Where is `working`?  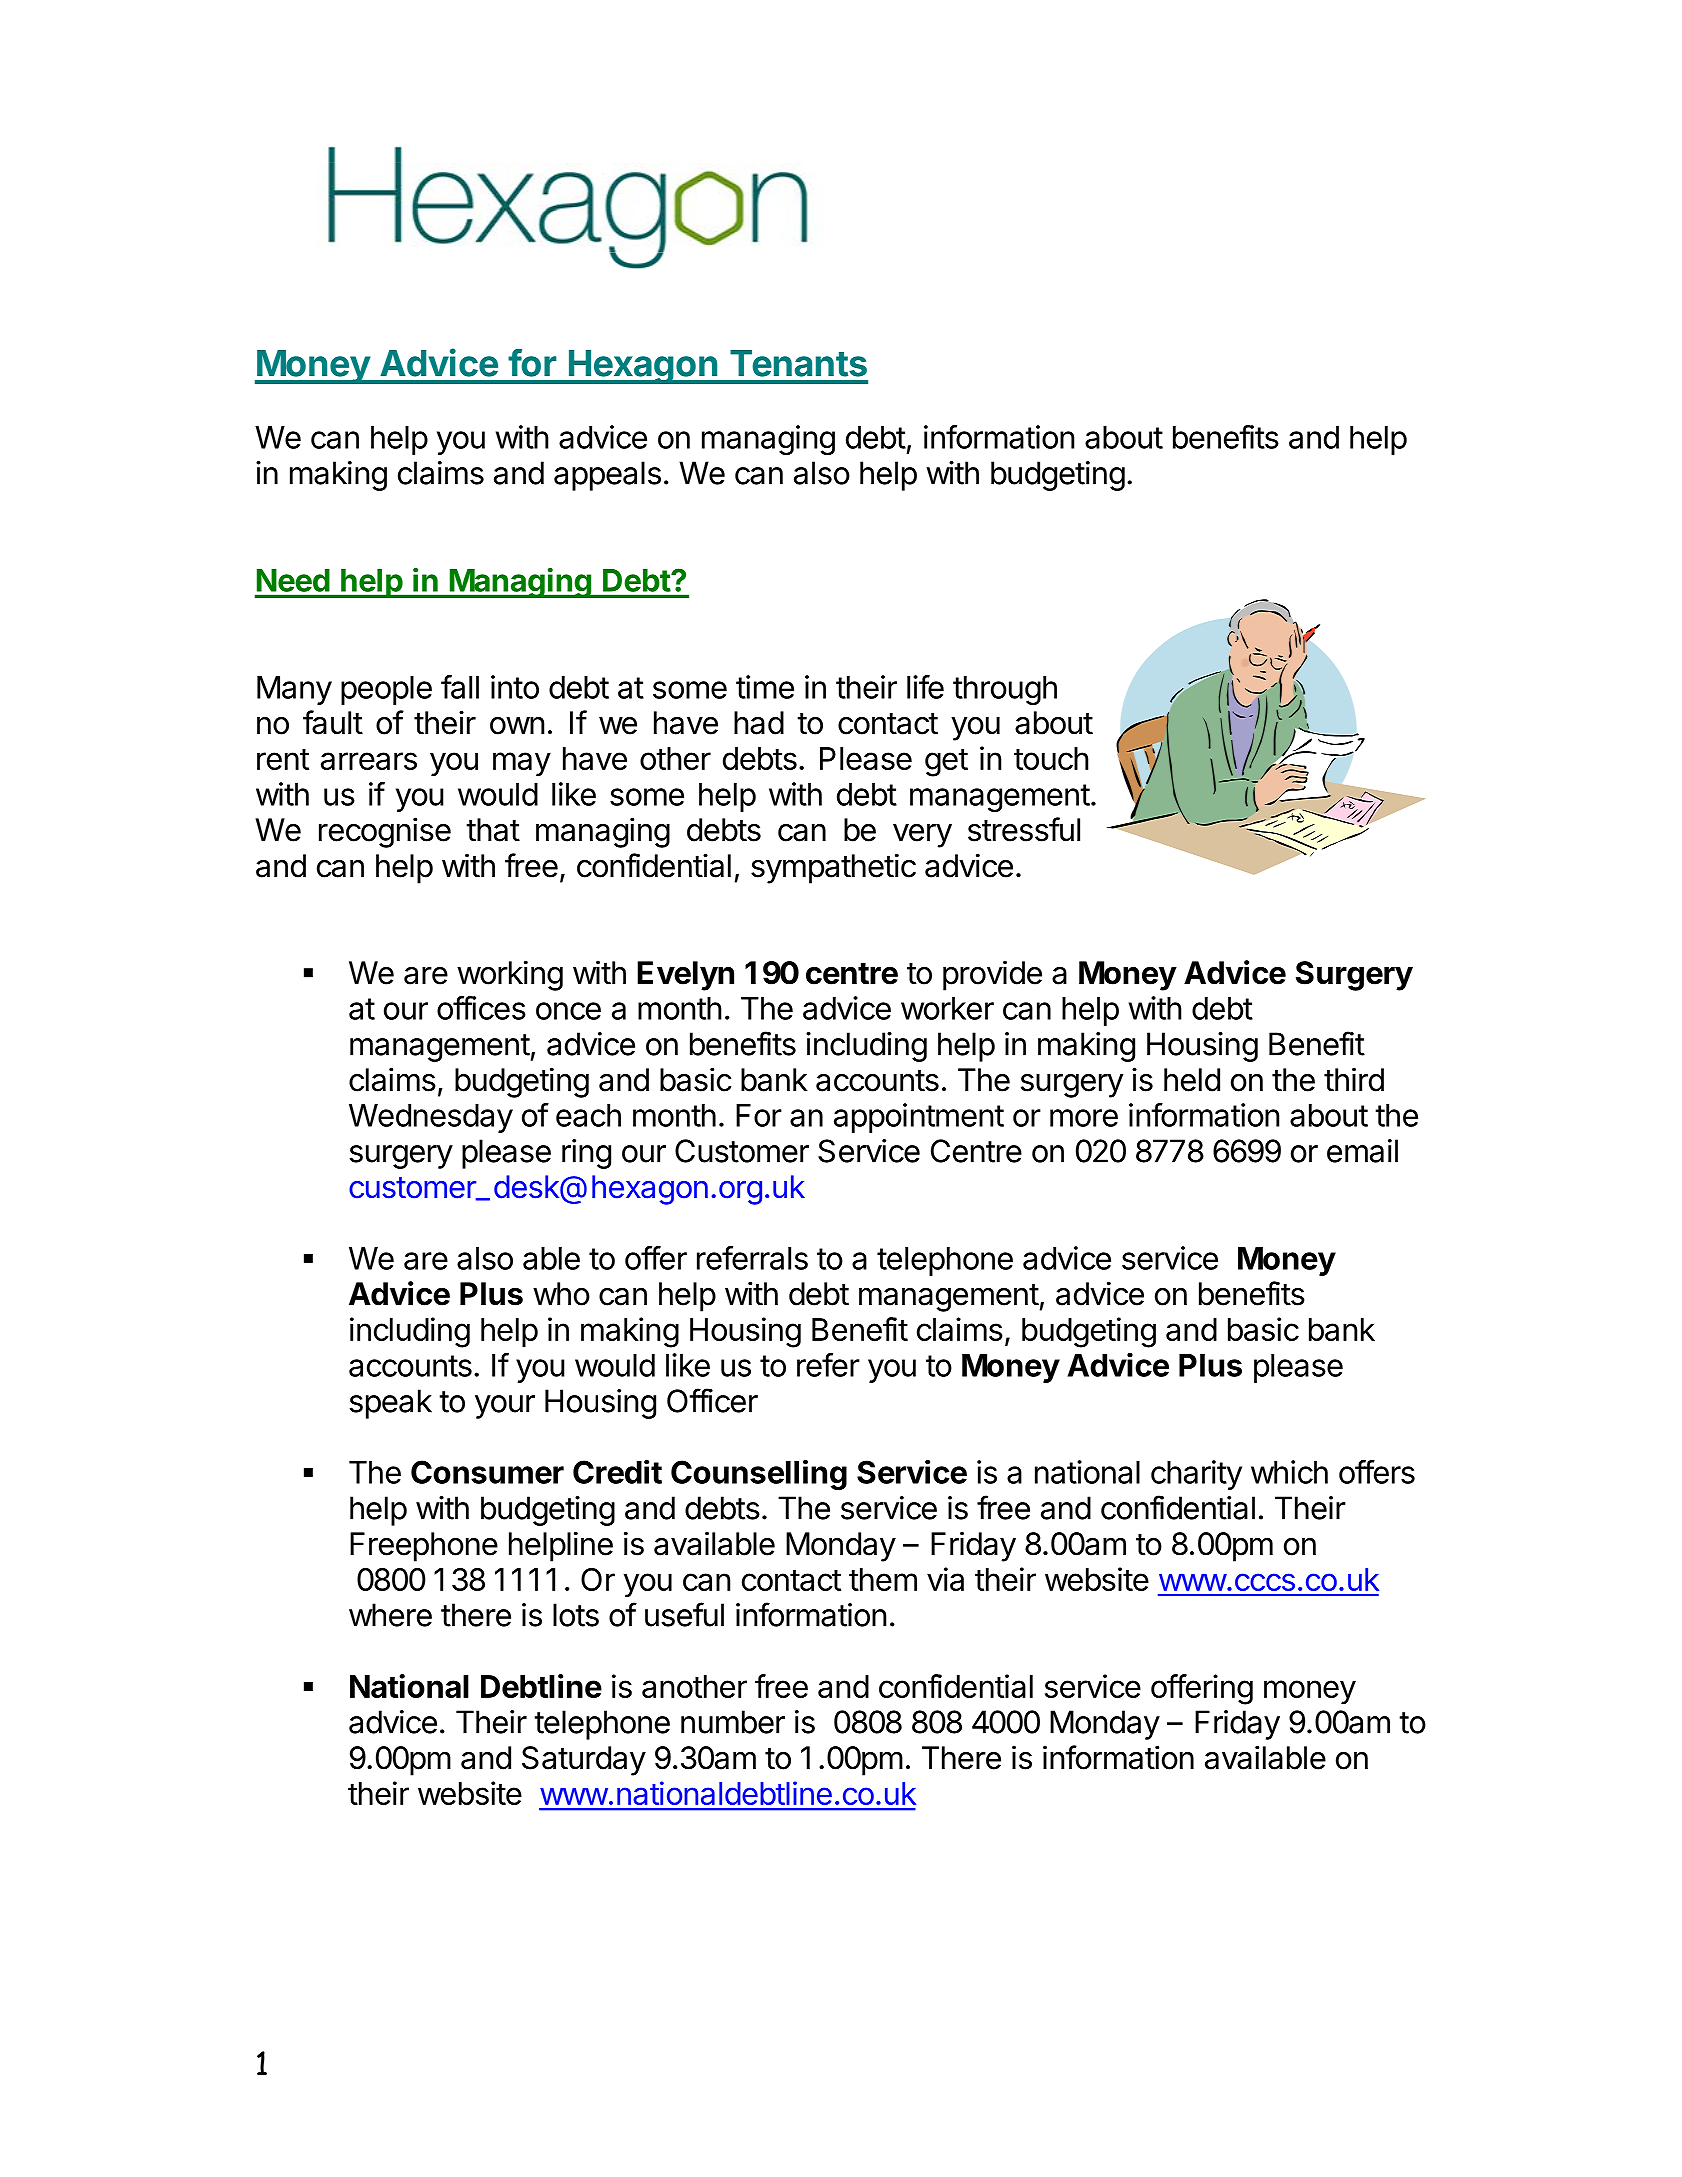 working is located at coordinates (510, 975).
